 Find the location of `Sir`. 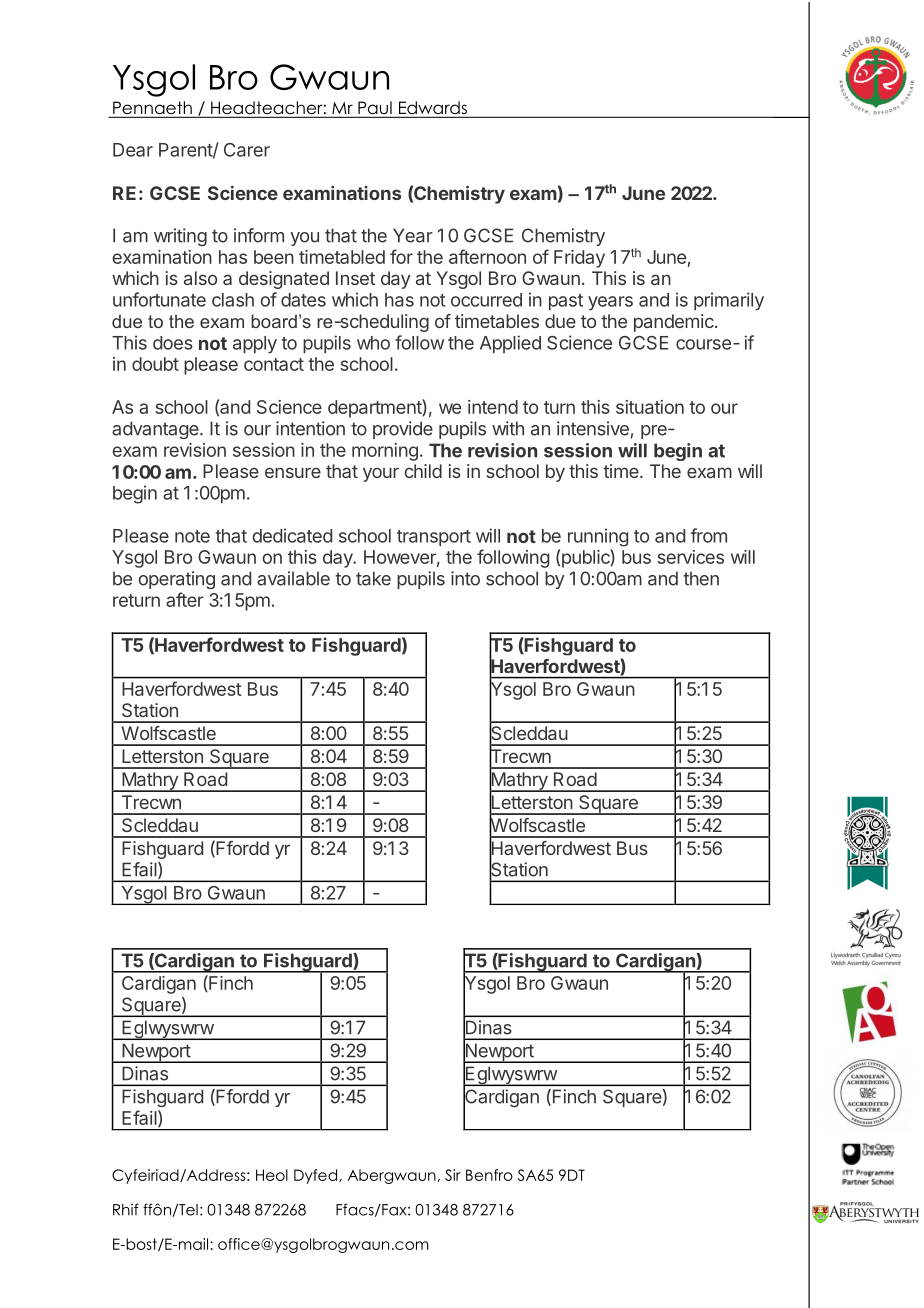

Sir is located at coordinates (453, 1175).
